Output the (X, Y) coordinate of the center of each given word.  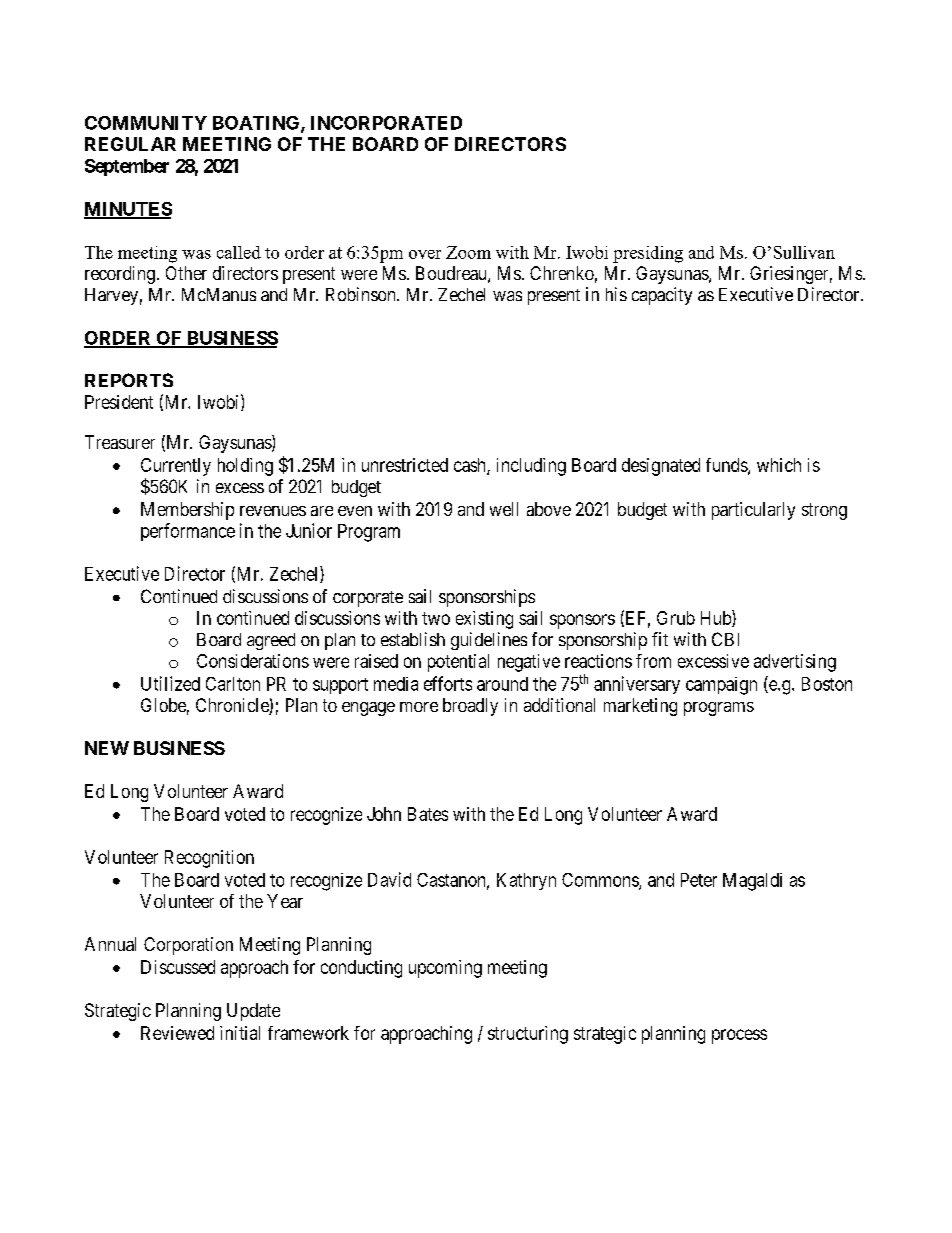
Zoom (468, 252)
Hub (717, 618)
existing (484, 620)
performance (188, 532)
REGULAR (130, 144)
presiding (648, 254)
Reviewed (177, 1033)
